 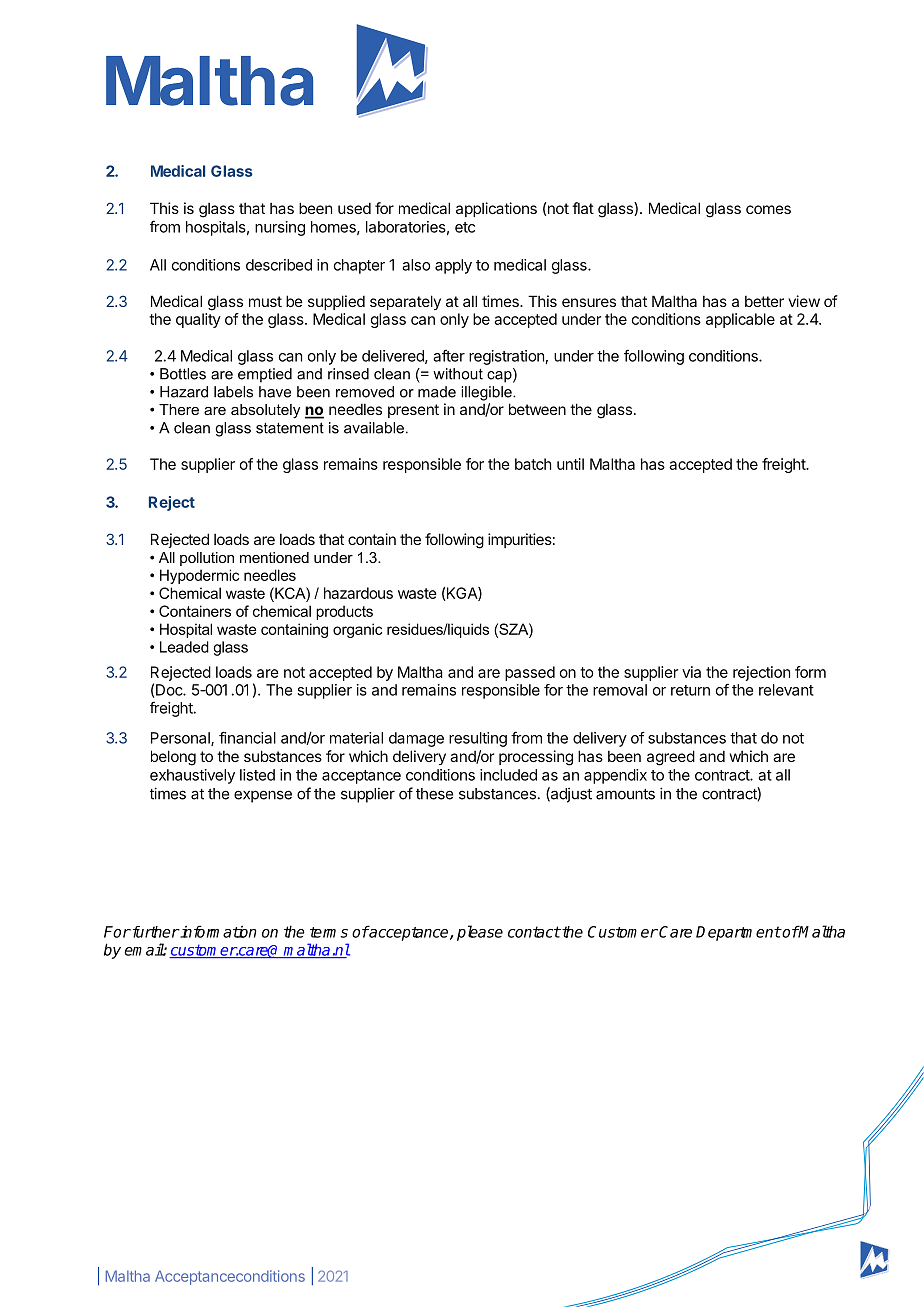 What do you see at coordinates (465, 227) in the page?
I see `etc` at bounding box center [465, 227].
